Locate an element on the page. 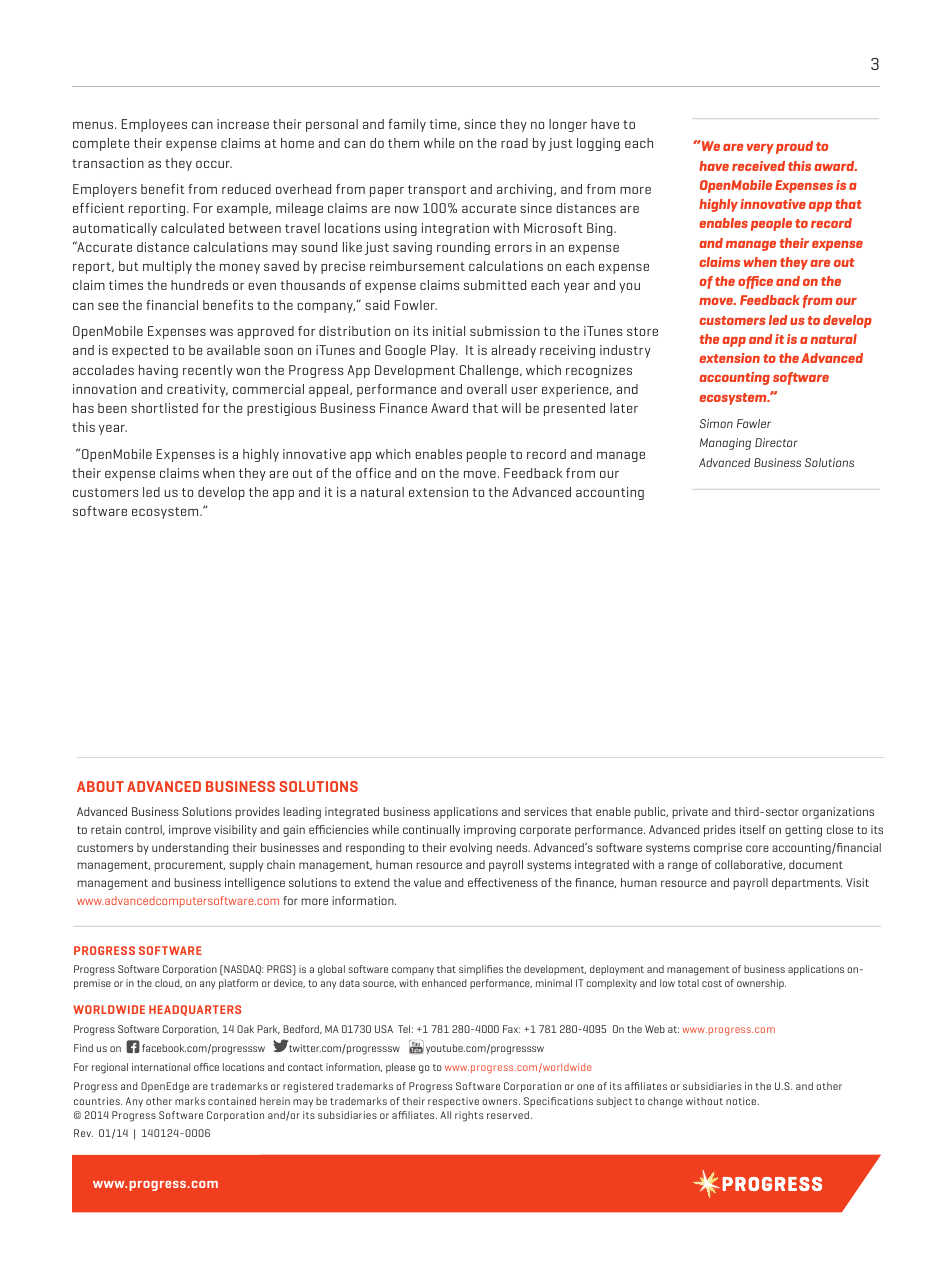  Employees is located at coordinates (154, 125).
